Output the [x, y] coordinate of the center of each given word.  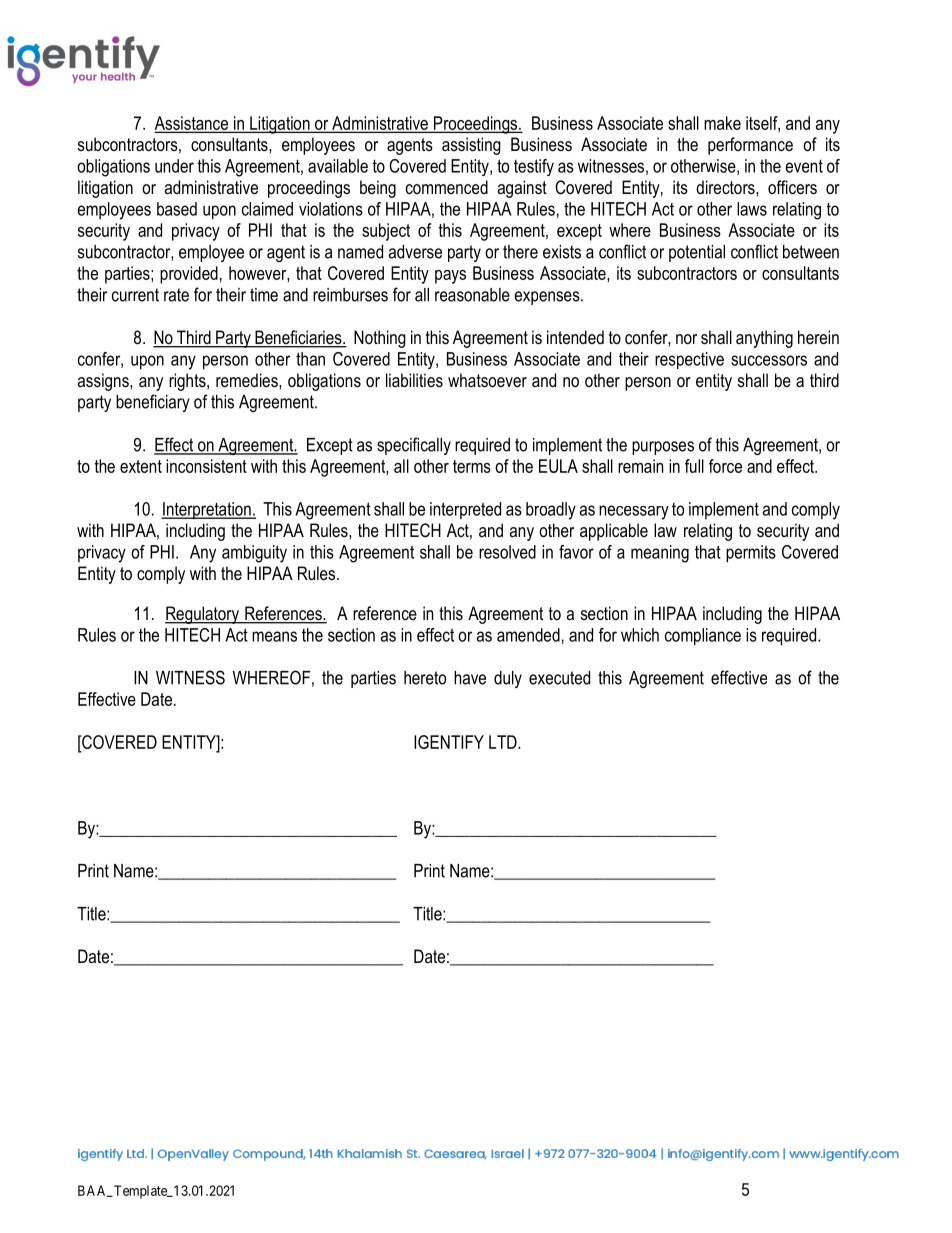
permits [751, 554]
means [274, 636]
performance [750, 146]
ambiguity [254, 554]
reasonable [472, 295]
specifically [414, 446]
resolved [507, 552]
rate [176, 295]
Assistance [193, 124]
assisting [471, 146]
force [725, 466]
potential [697, 253]
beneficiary [153, 403]
